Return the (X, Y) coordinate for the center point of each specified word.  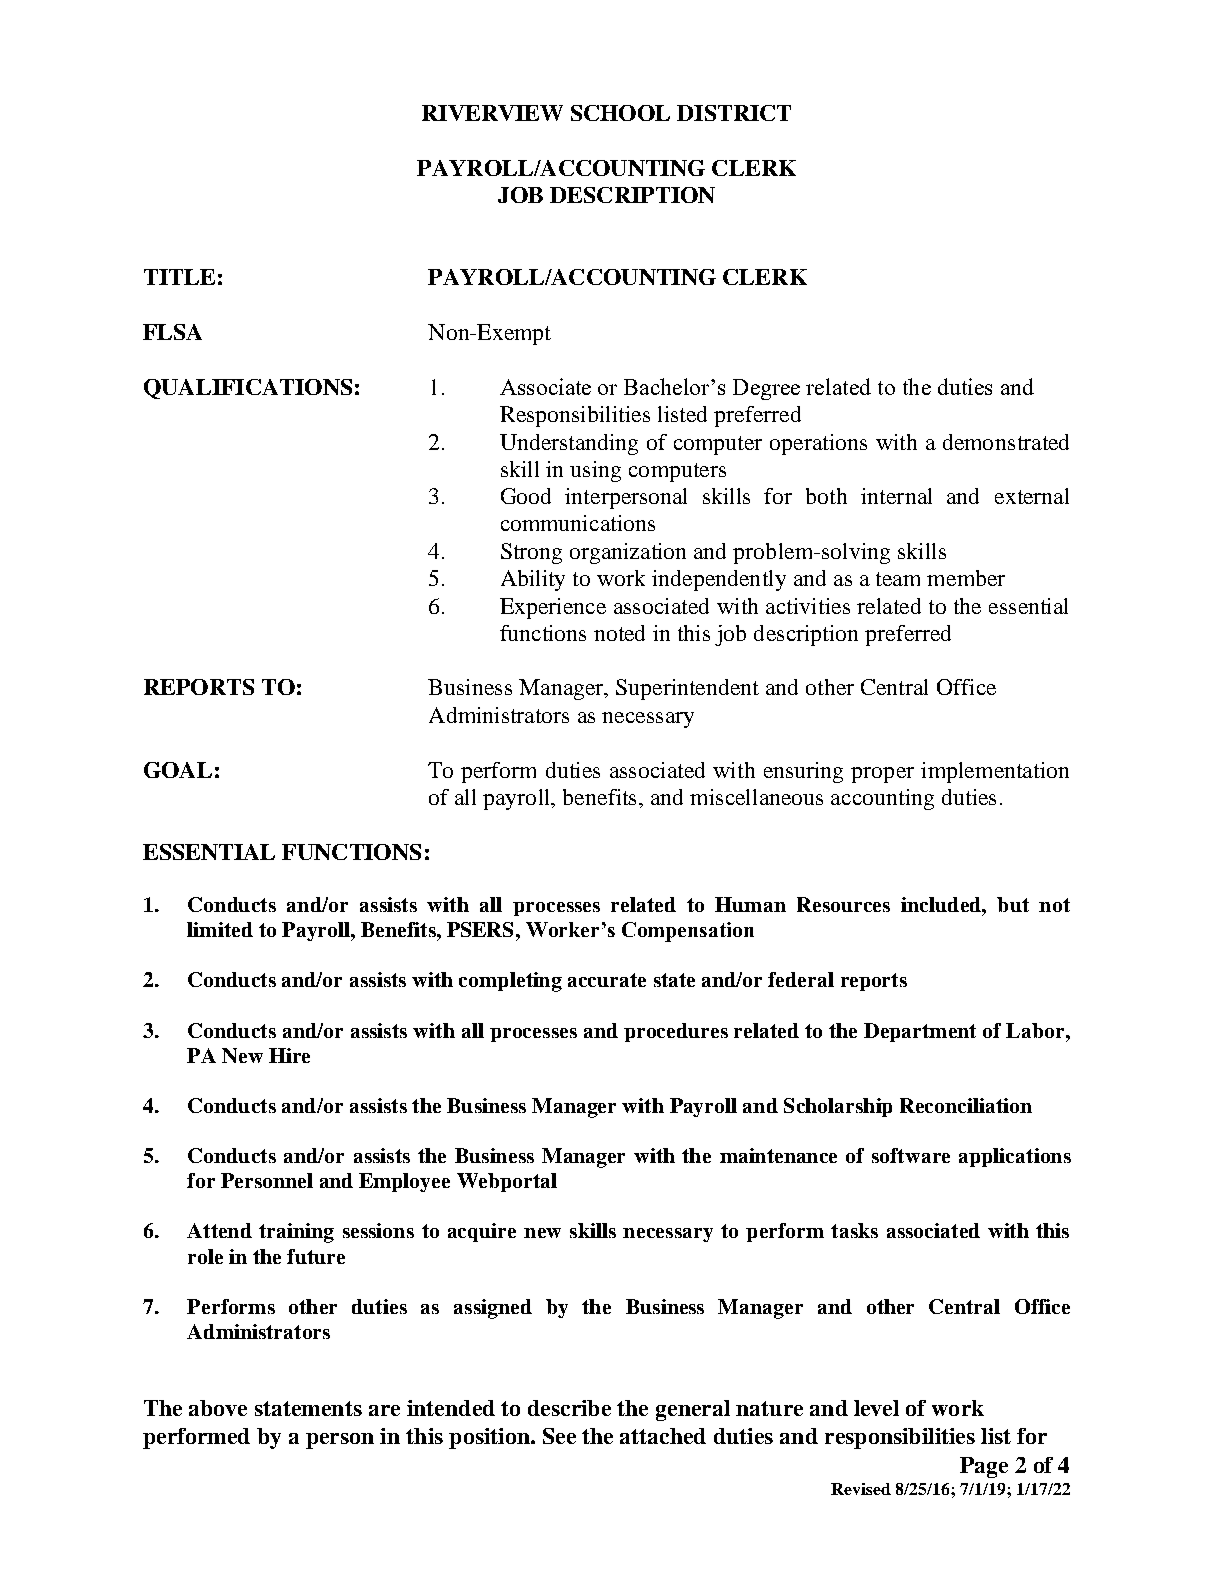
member (966, 578)
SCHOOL (620, 113)
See (559, 1436)
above (218, 1408)
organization (628, 553)
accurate (607, 980)
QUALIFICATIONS (248, 389)
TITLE (179, 277)
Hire (289, 1055)
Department (920, 1032)
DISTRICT (734, 113)
